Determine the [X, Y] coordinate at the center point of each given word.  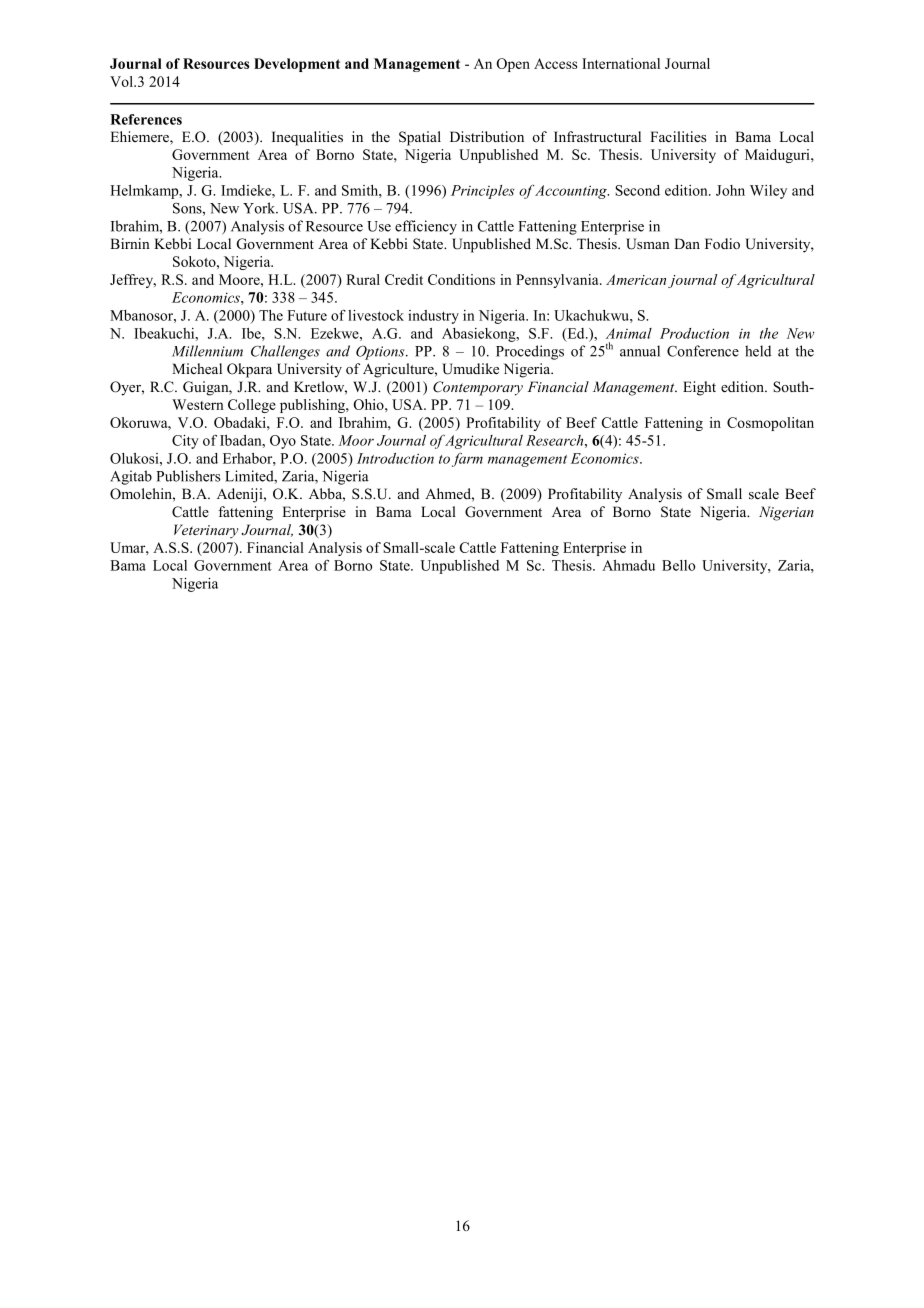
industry [433, 317]
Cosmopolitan [770, 424]
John [730, 190]
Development [297, 65]
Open [513, 65]
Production [694, 333]
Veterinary [206, 531]
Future [307, 315]
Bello [678, 565]
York [260, 208]
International [621, 63]
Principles [483, 192]
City [185, 442]
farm [467, 459]
